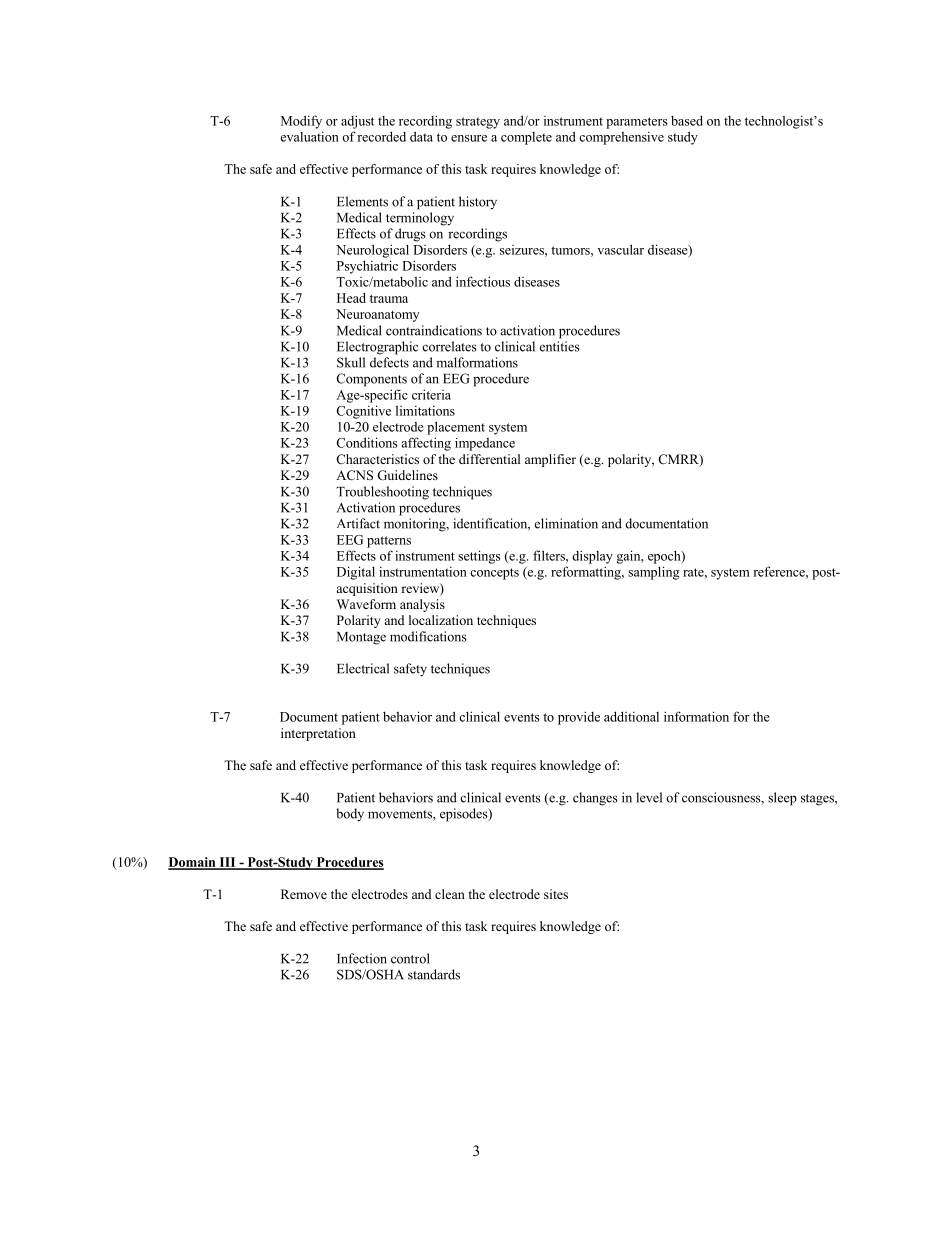  I want to click on Remove, so click(304, 894).
